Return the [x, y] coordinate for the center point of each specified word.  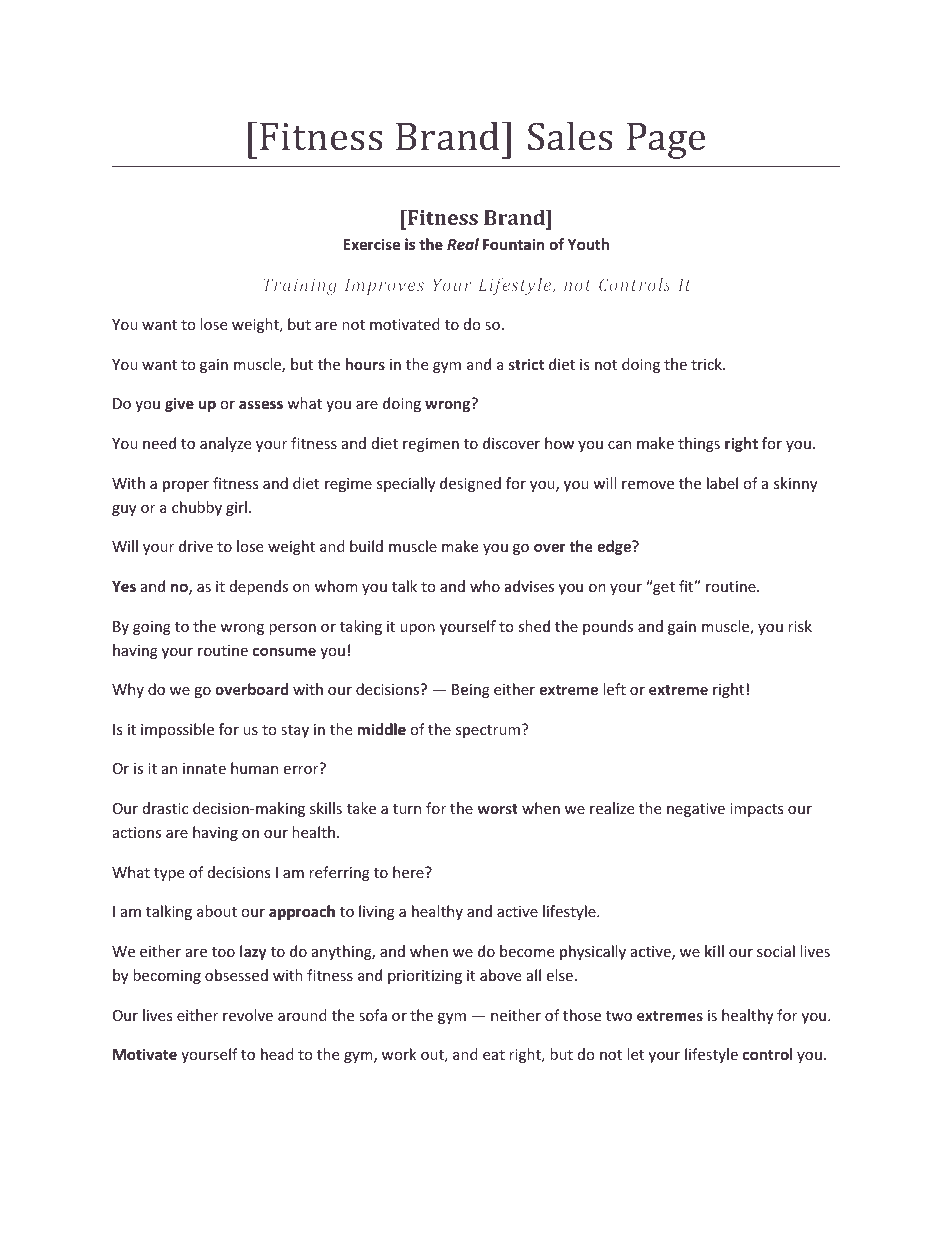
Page [666, 141]
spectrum [489, 731]
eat [494, 1055]
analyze [225, 444]
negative [696, 810]
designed [470, 484]
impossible [177, 730]
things [699, 444]
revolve [248, 1015]
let [635, 1054]
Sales [570, 136]
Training [300, 286]
